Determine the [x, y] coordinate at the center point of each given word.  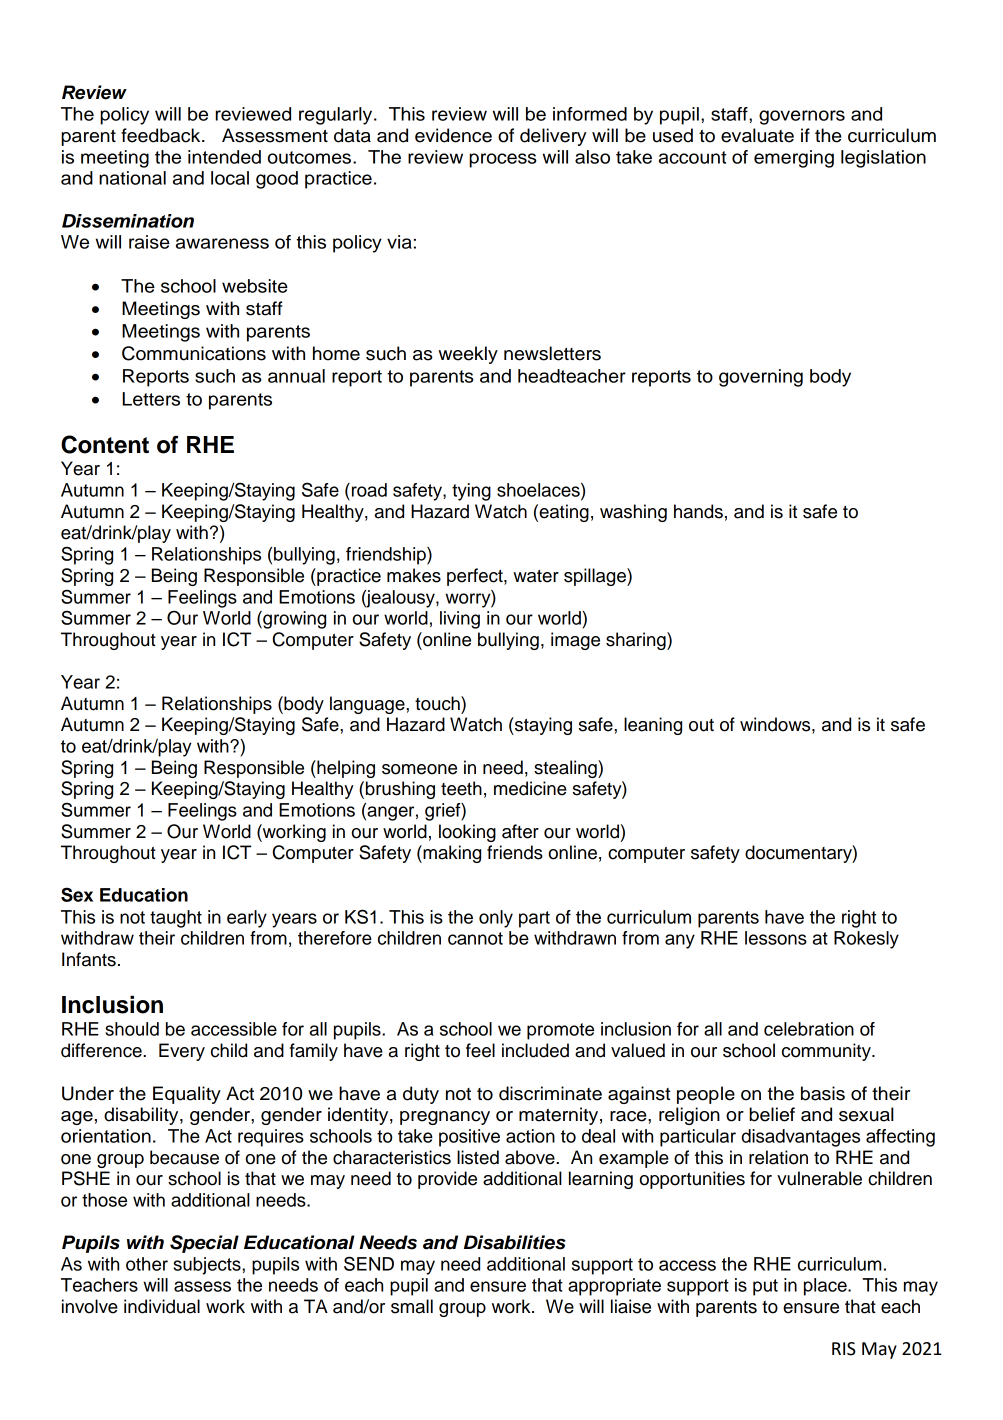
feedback [162, 135]
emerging [794, 159]
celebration [809, 1029]
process [503, 160]
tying [471, 492]
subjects [208, 1266]
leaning [653, 726]
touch [438, 703]
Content [105, 444]
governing [761, 378]
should [132, 1029]
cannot [475, 938]
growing [293, 620]
